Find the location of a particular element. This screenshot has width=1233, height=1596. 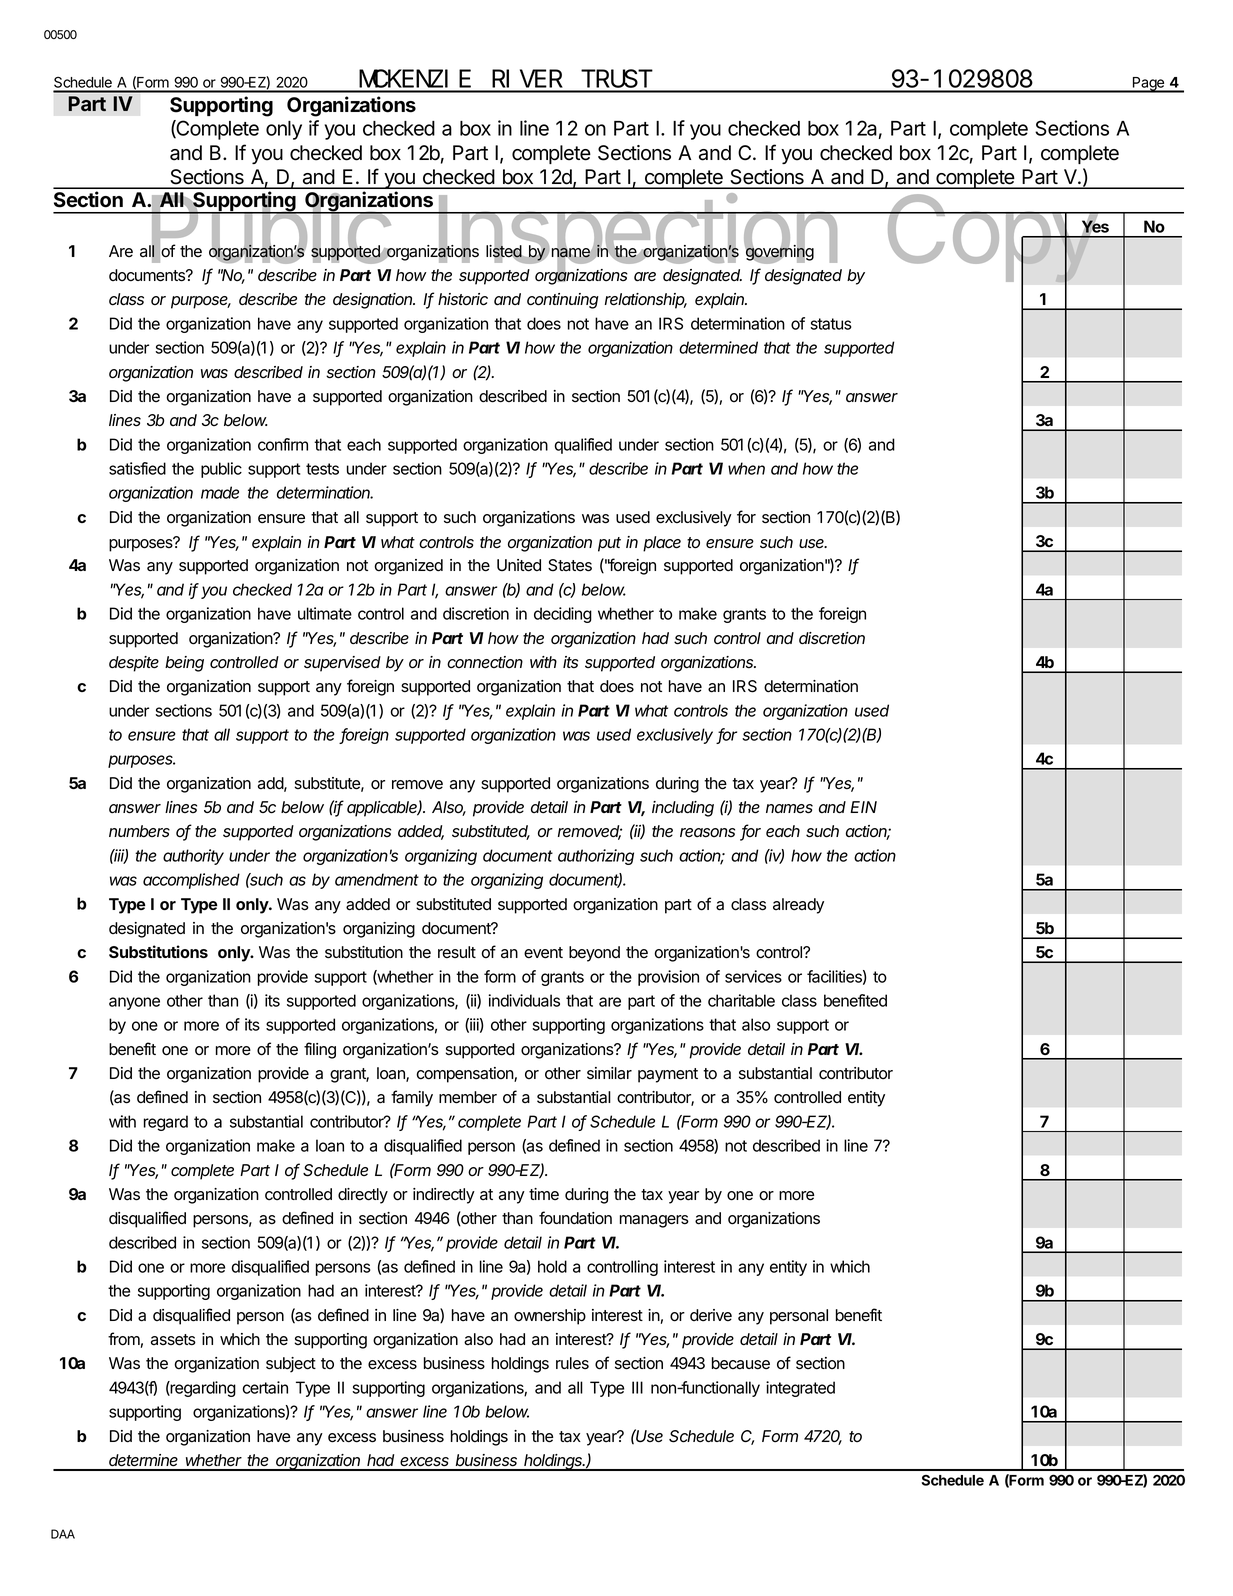

continuing is located at coordinates (563, 301).
